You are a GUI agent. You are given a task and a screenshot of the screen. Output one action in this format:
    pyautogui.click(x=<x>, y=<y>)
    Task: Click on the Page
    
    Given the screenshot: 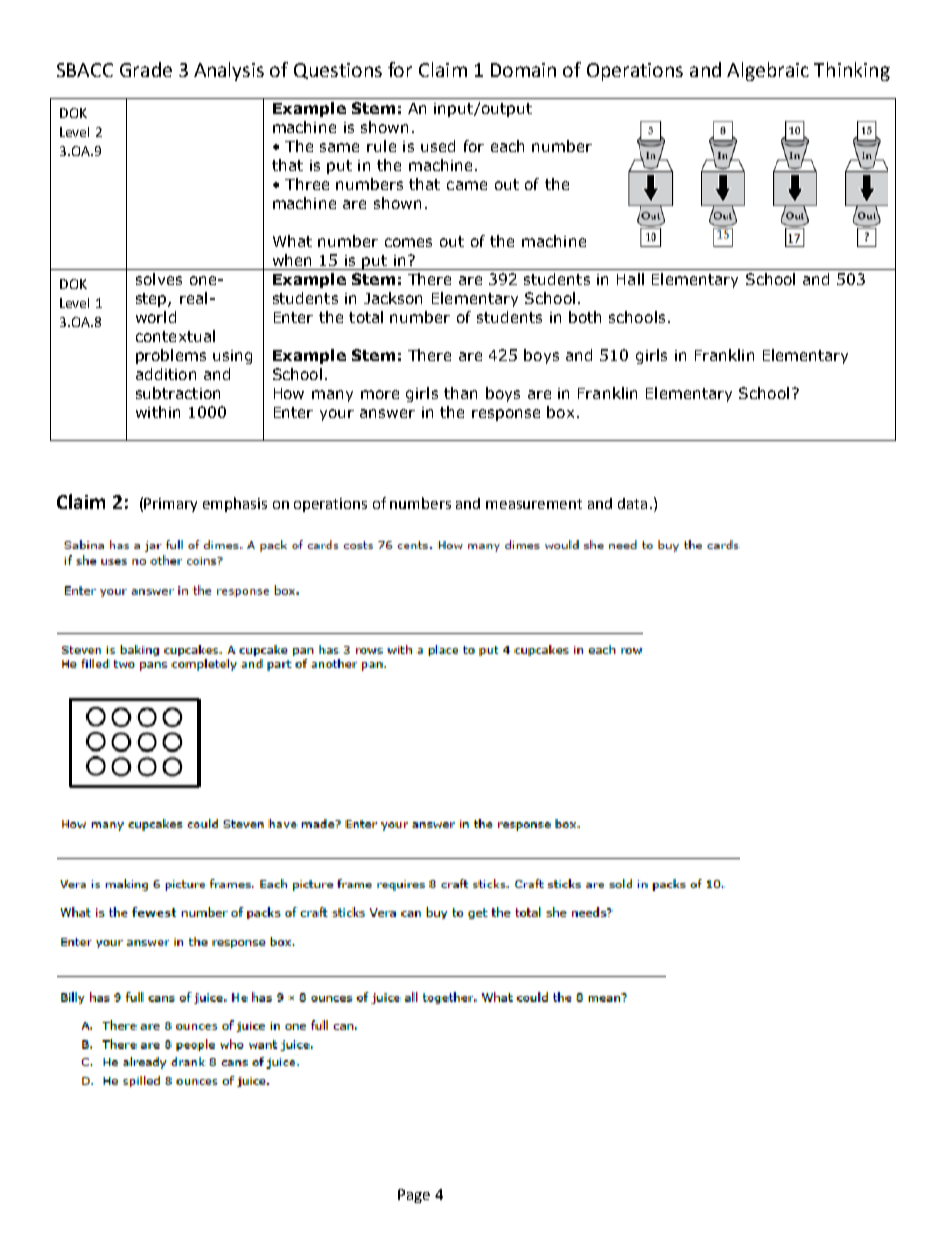 What is the action you would take?
    pyautogui.click(x=414, y=1196)
